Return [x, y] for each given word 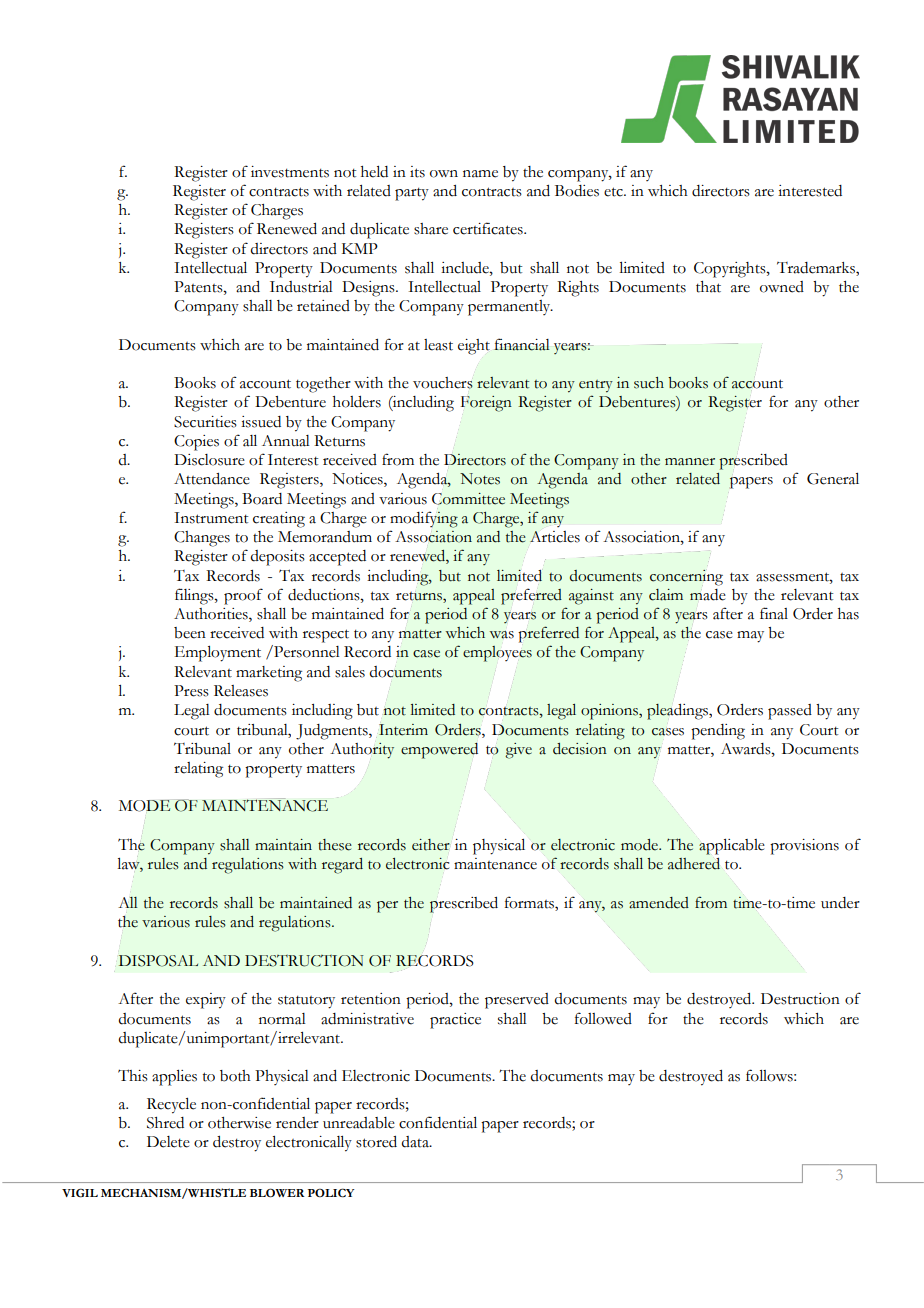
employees [497, 654]
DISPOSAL [158, 961]
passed [790, 712]
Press [191, 691]
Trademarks [817, 269]
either [431, 845]
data [416, 1142]
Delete [168, 1142]
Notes [480, 479]
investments [290, 172]
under [840, 903]
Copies [196, 443]
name [480, 174]
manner [690, 462]
